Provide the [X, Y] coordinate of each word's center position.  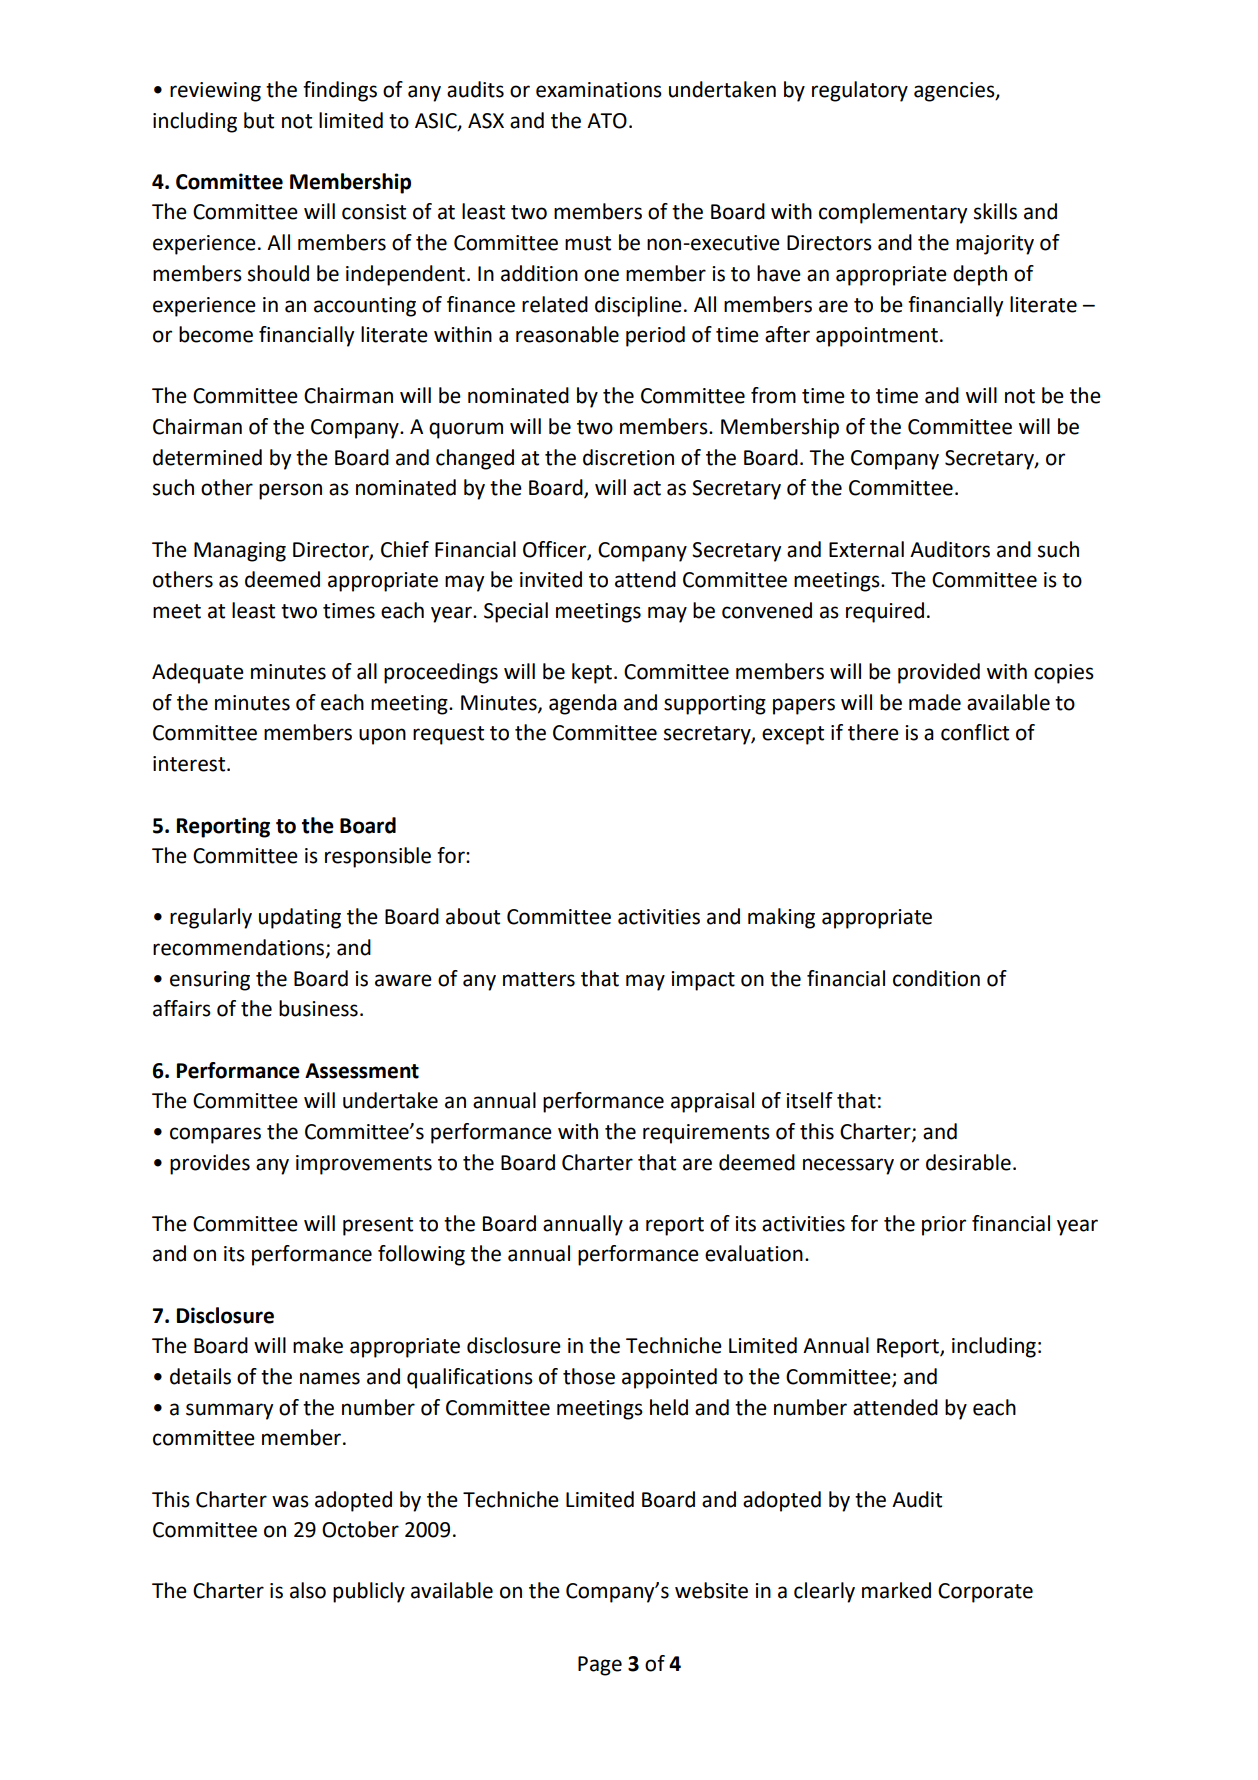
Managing [240, 552]
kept [592, 673]
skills [995, 211]
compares [215, 1135]
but [259, 120]
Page [600, 1666]
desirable [968, 1162]
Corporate [985, 1593]
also [308, 1590]
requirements [706, 1134]
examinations [599, 90]
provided [939, 673]
